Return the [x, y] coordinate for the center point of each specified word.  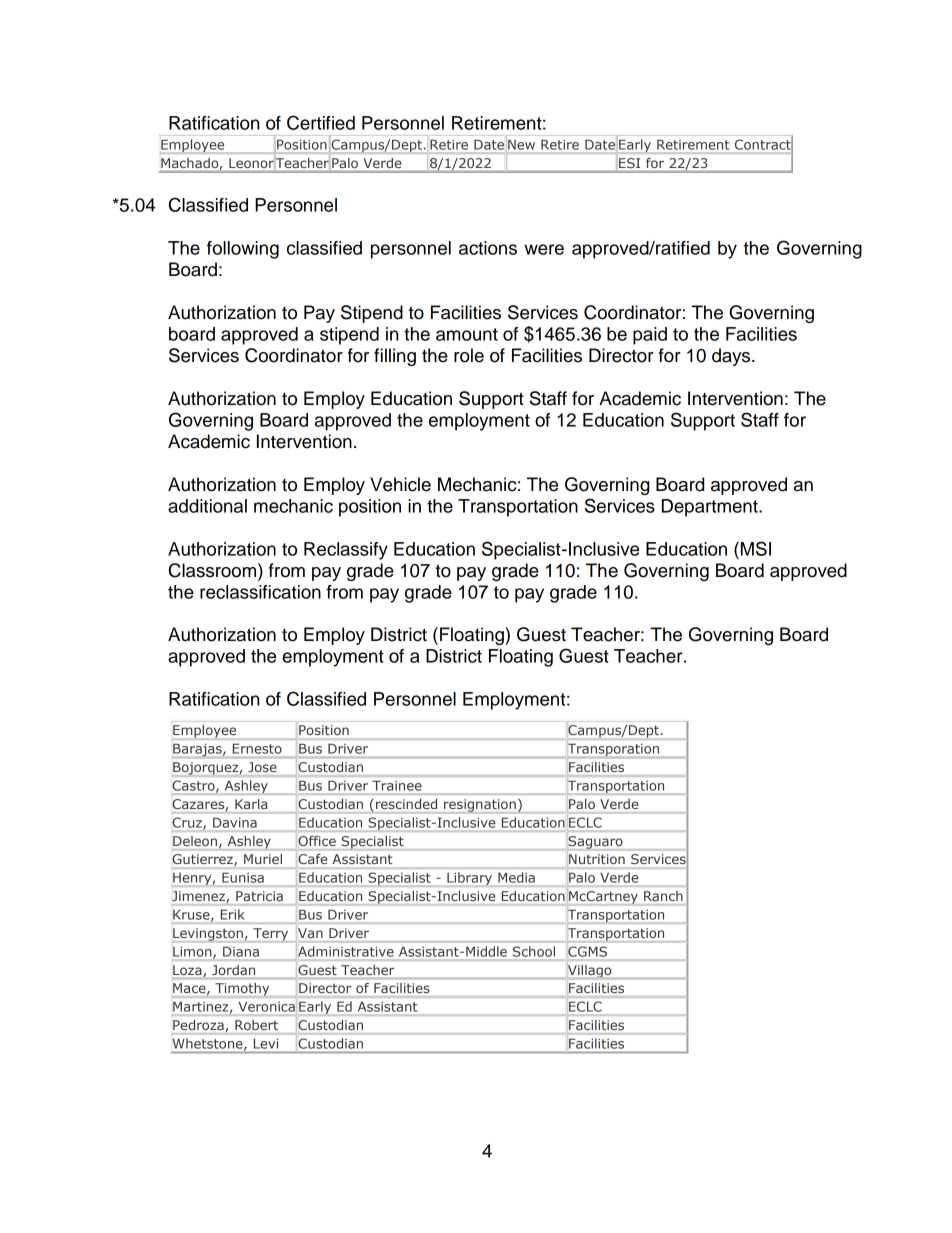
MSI [754, 548]
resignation [480, 806]
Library [469, 878]
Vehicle [400, 484]
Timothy [242, 989]
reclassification [260, 592]
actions [488, 248]
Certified [321, 122]
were [544, 249]
